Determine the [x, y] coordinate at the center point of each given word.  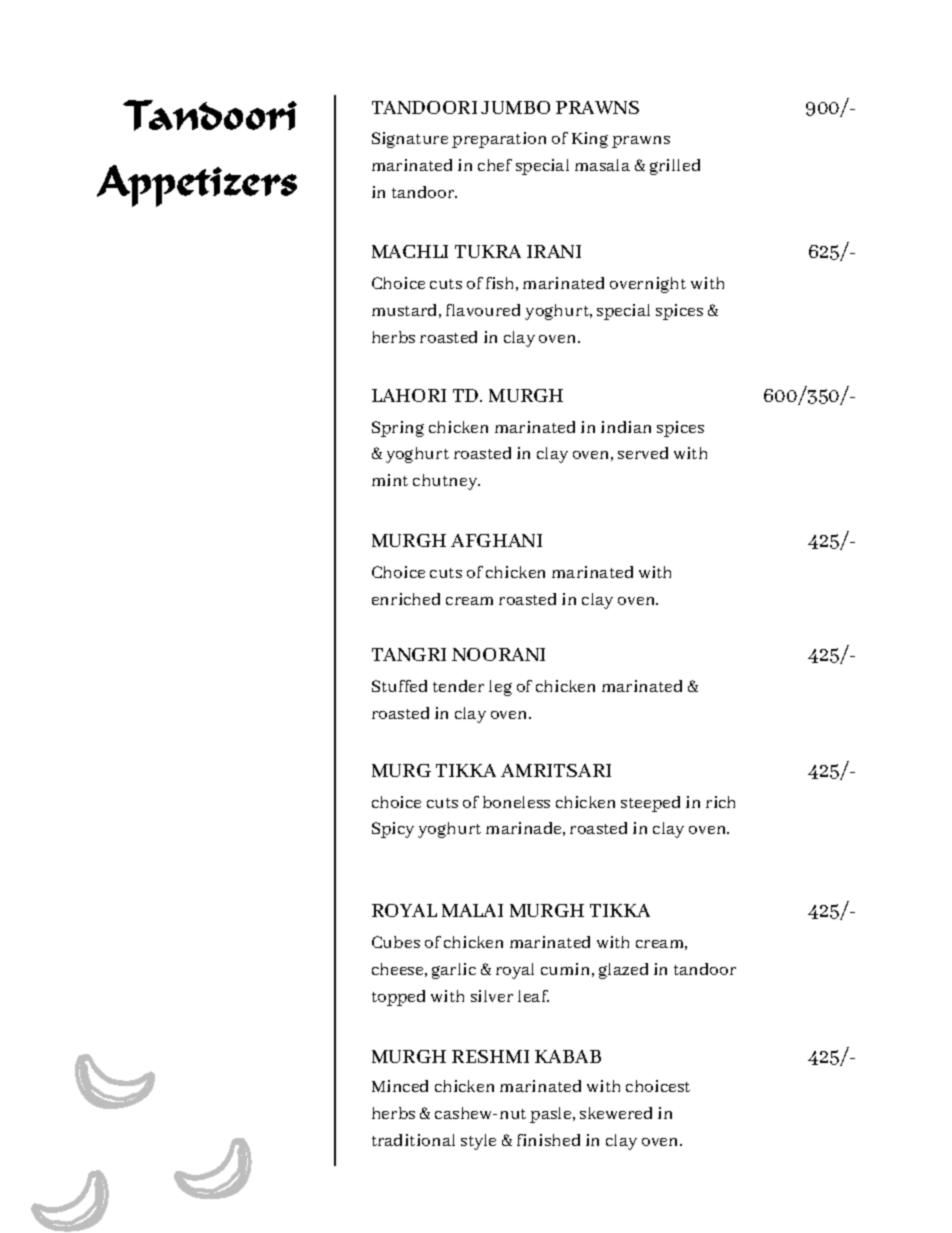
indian [626, 427]
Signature [410, 140]
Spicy [393, 830]
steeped [650, 804]
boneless [516, 802]
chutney [446, 482]
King [590, 140]
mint [390, 480]
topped [398, 998]
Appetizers [197, 186]
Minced [400, 1086]
